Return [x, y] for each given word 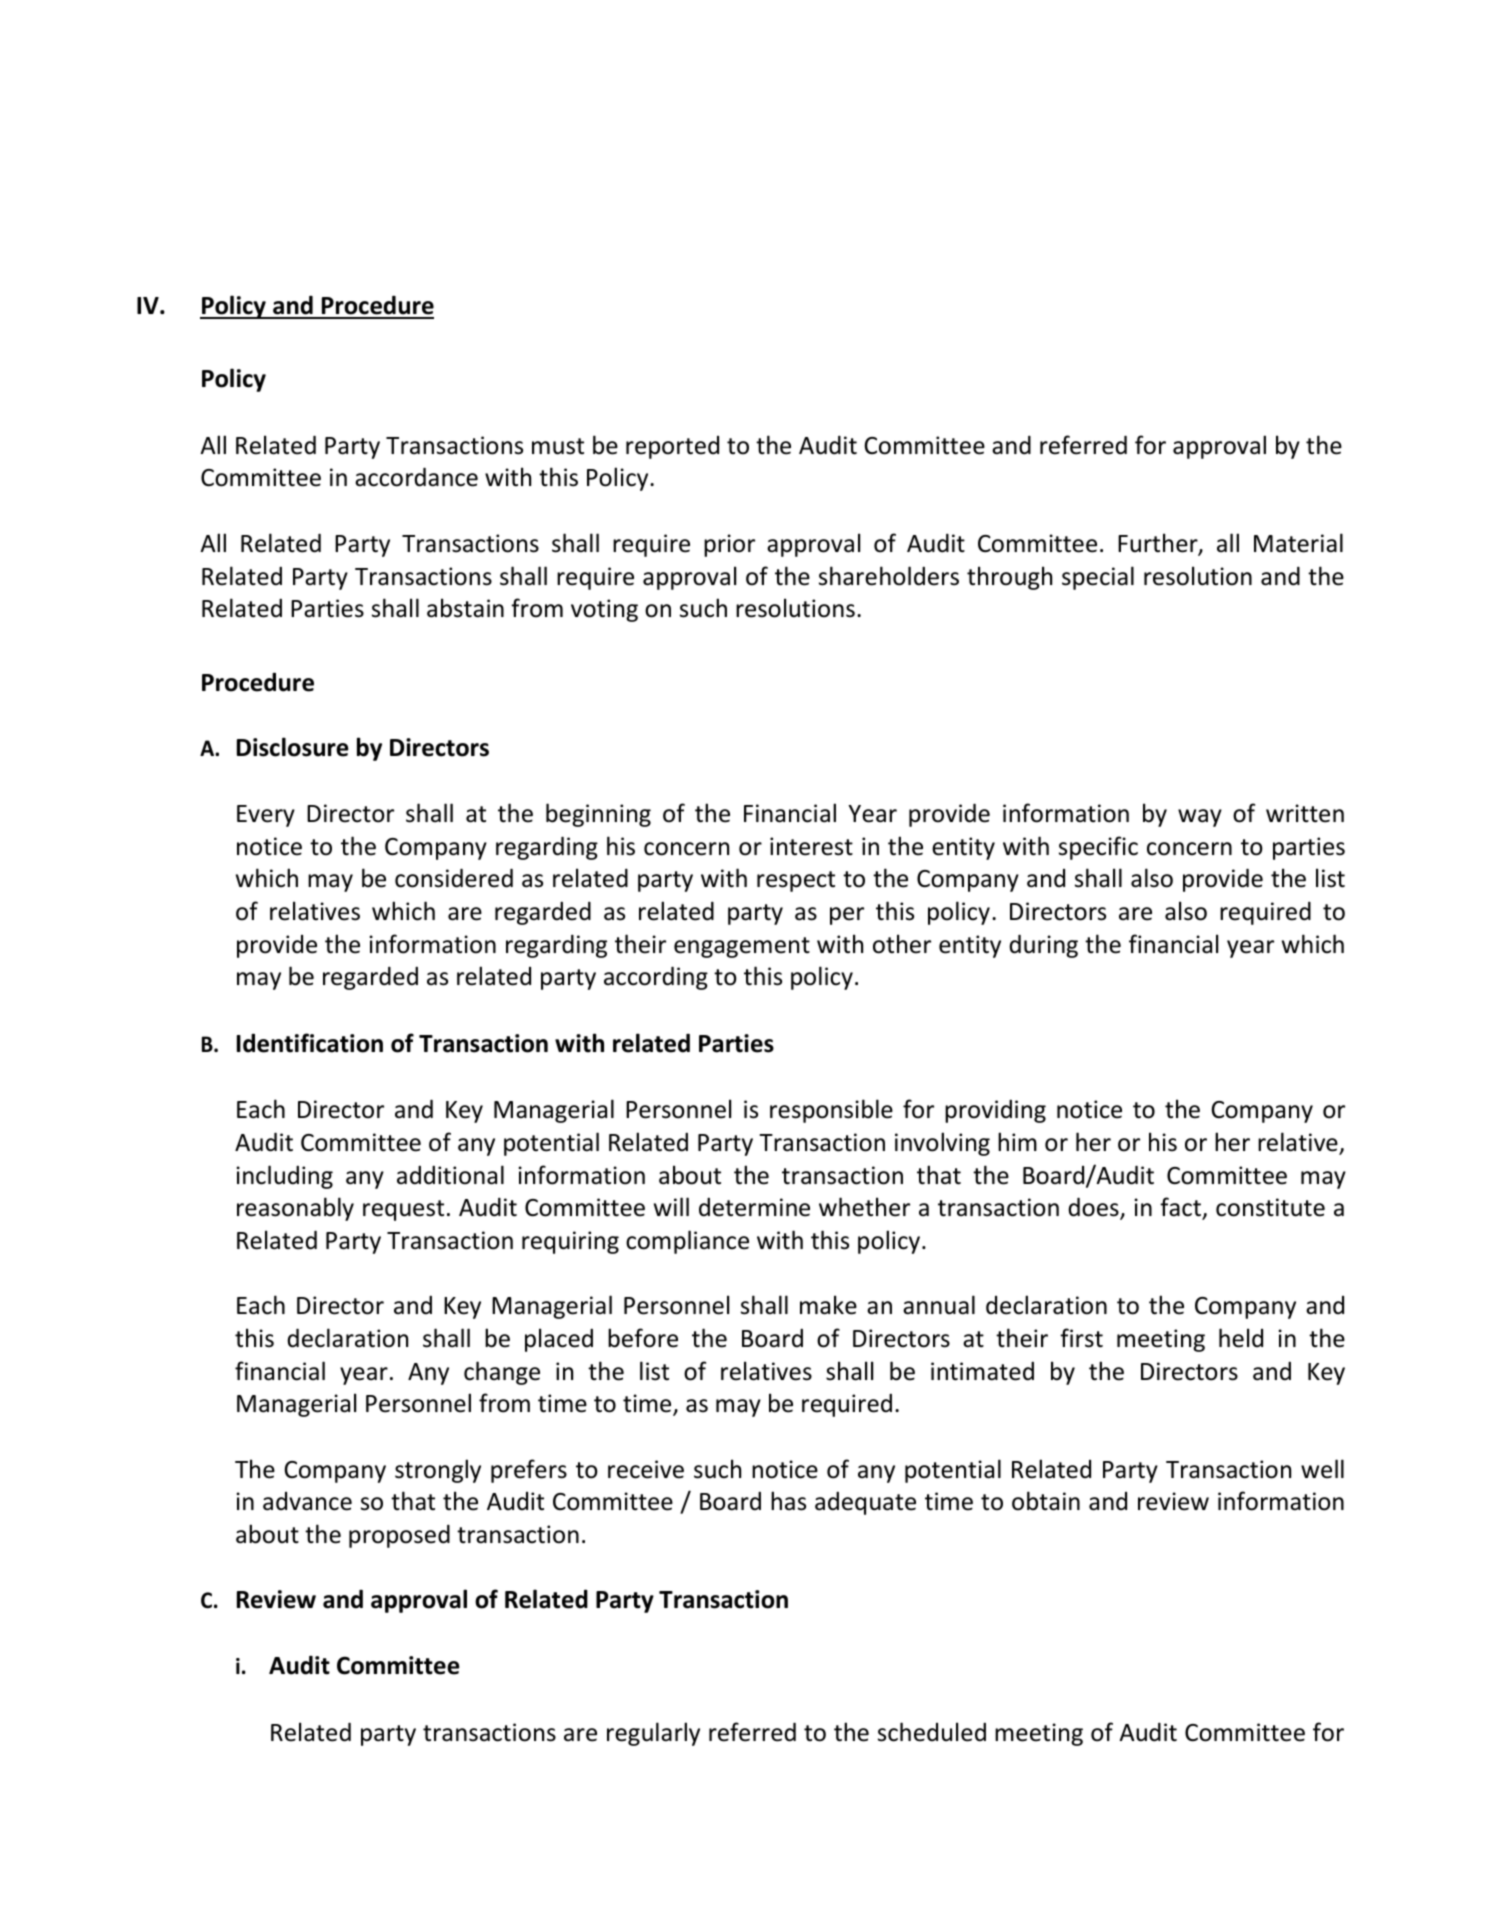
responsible [831, 1111]
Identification [310, 1043]
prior [729, 545]
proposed [399, 1536]
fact [1181, 1208]
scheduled [932, 1732]
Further [1159, 544]
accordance [416, 477]
